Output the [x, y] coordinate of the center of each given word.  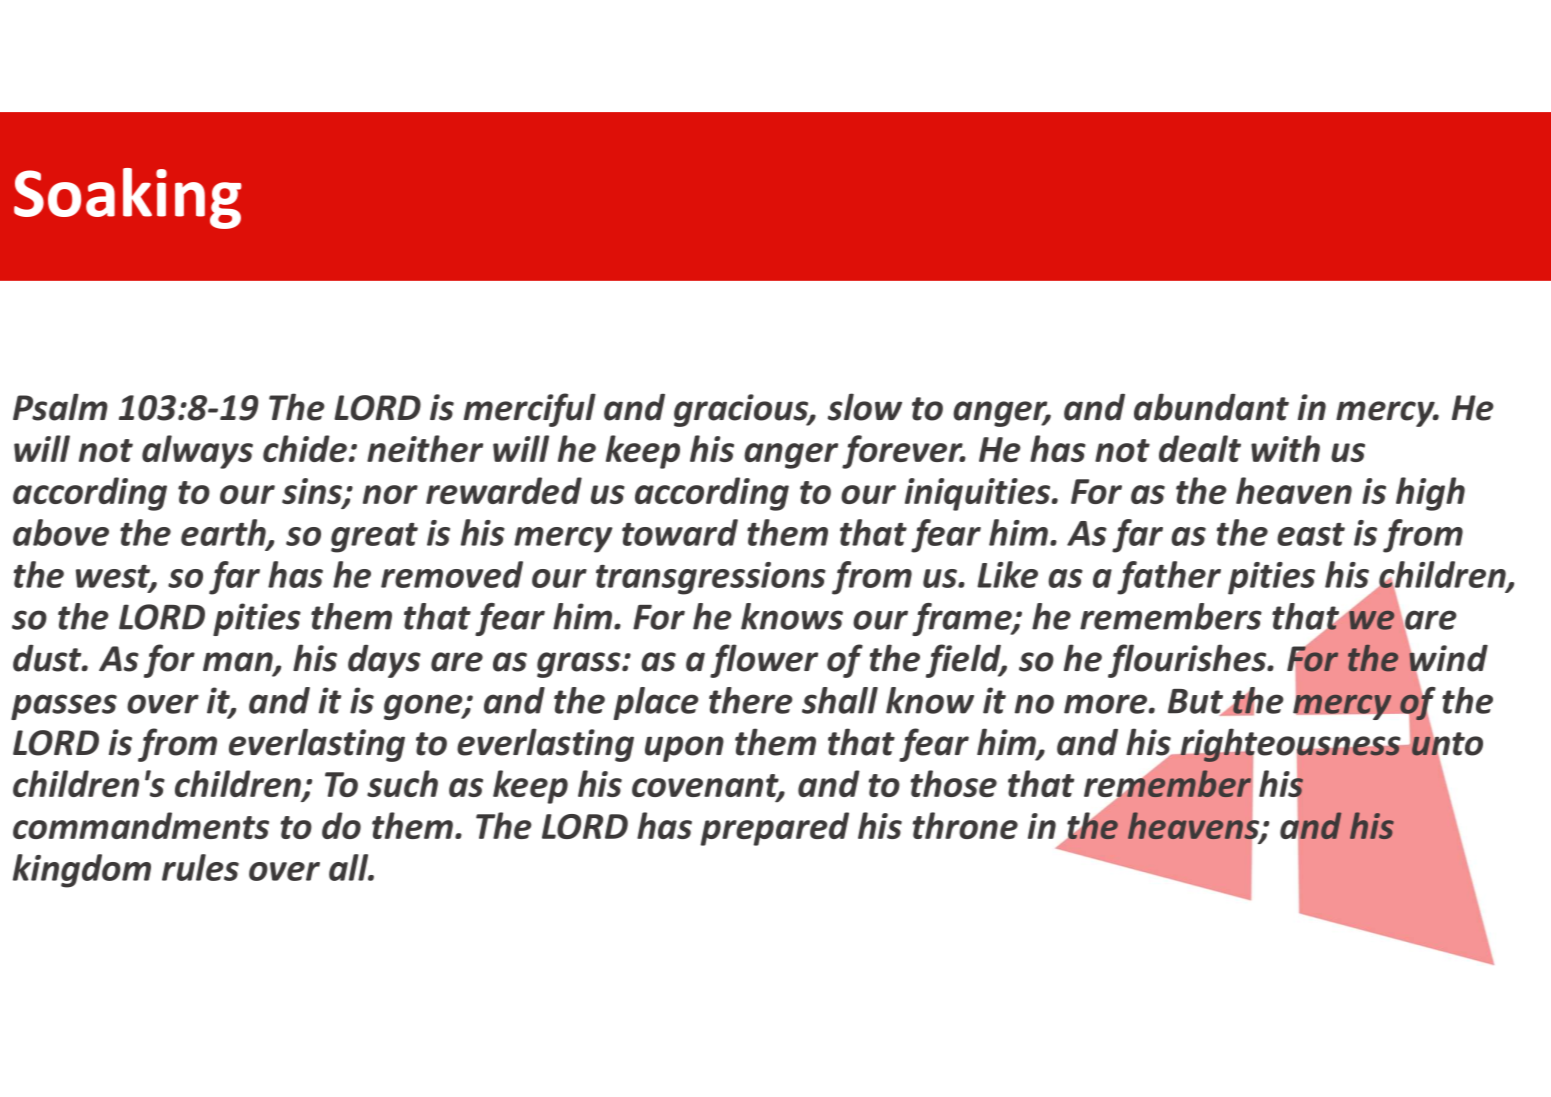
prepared [774, 829]
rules [200, 867]
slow [865, 407]
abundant [1211, 407]
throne [965, 825]
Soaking [128, 198]
